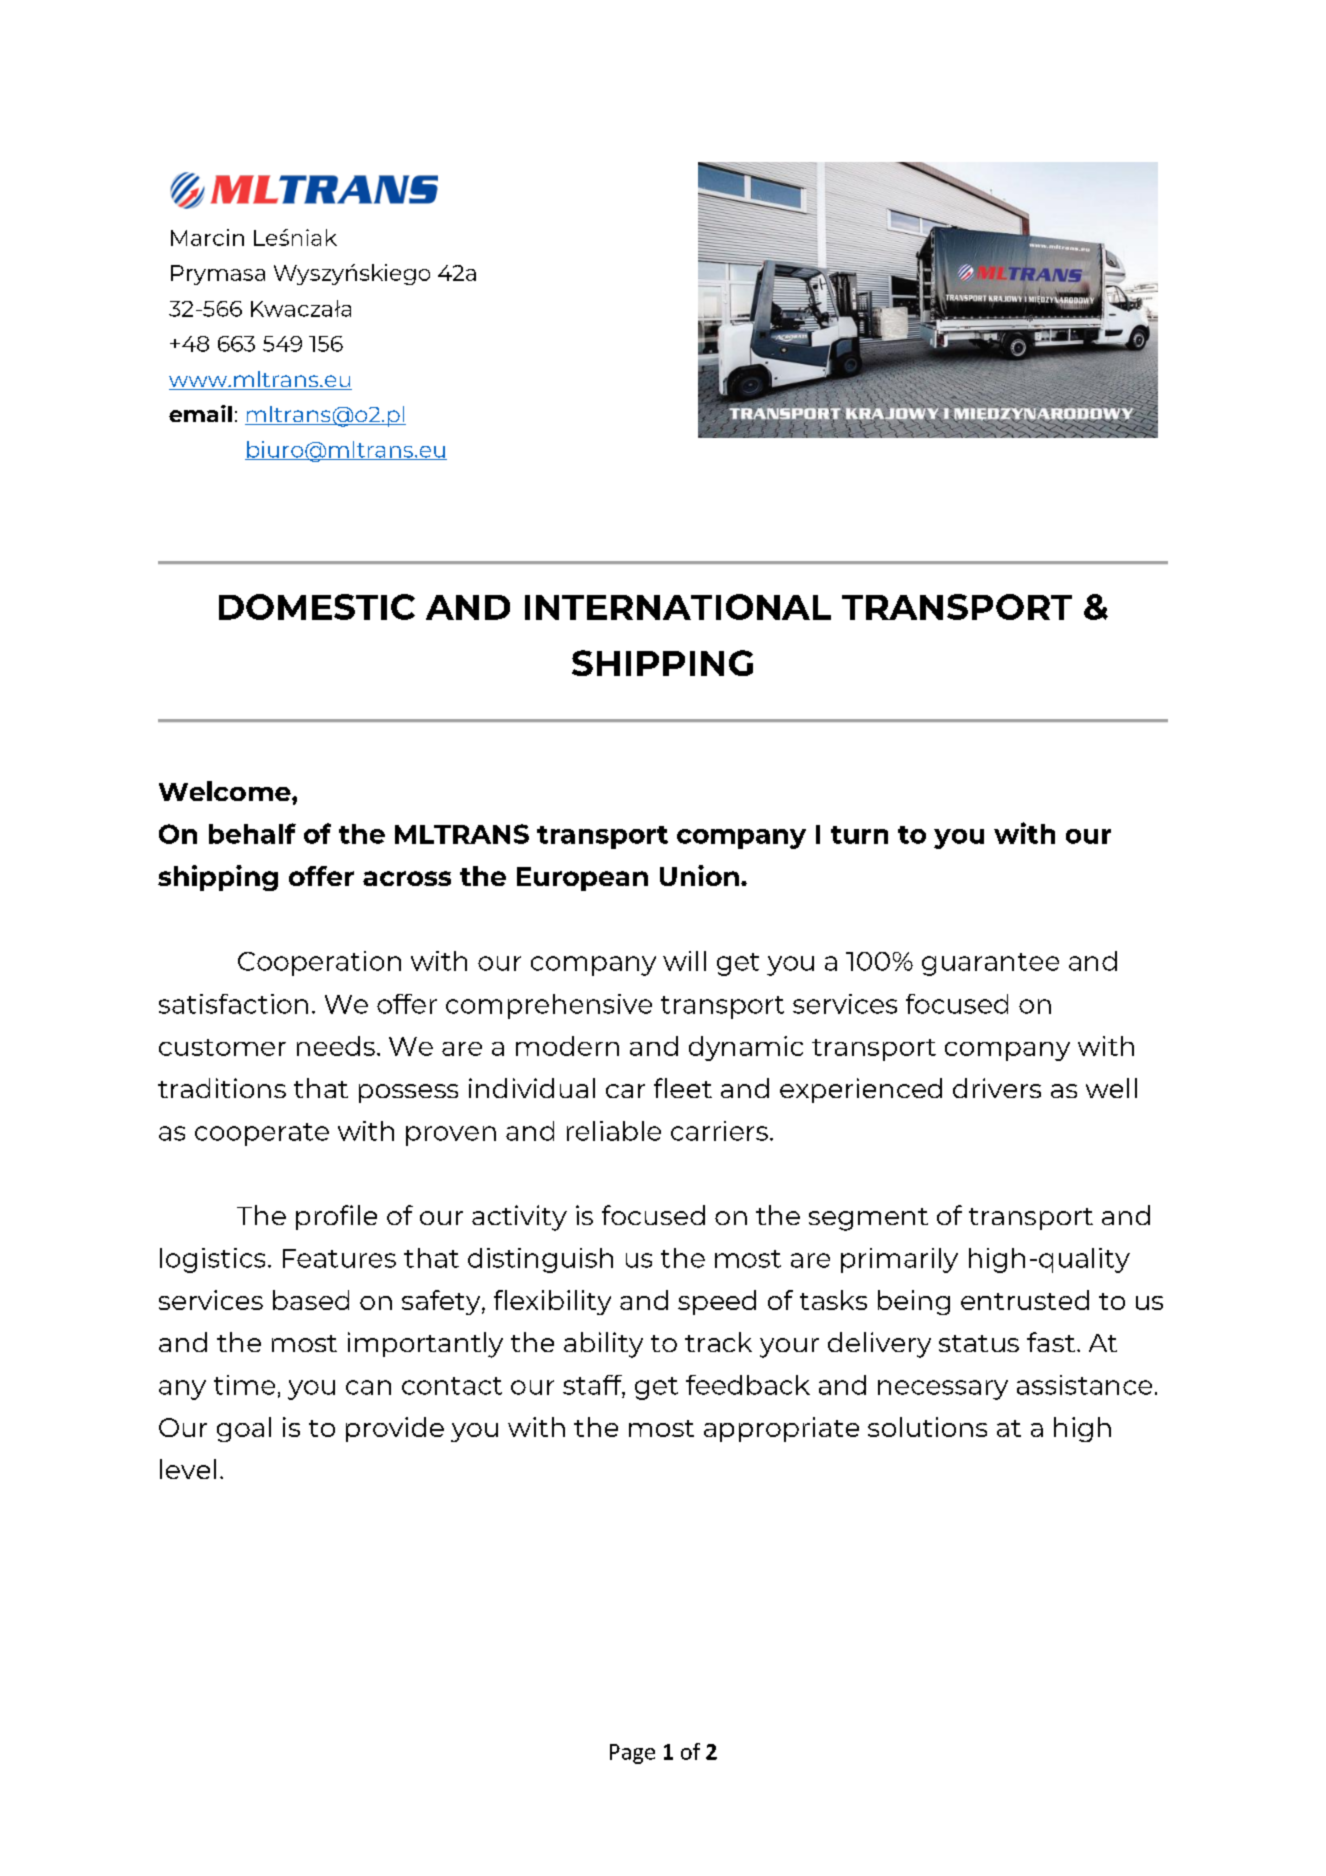  I want to click on Welcome, so click(226, 791).
